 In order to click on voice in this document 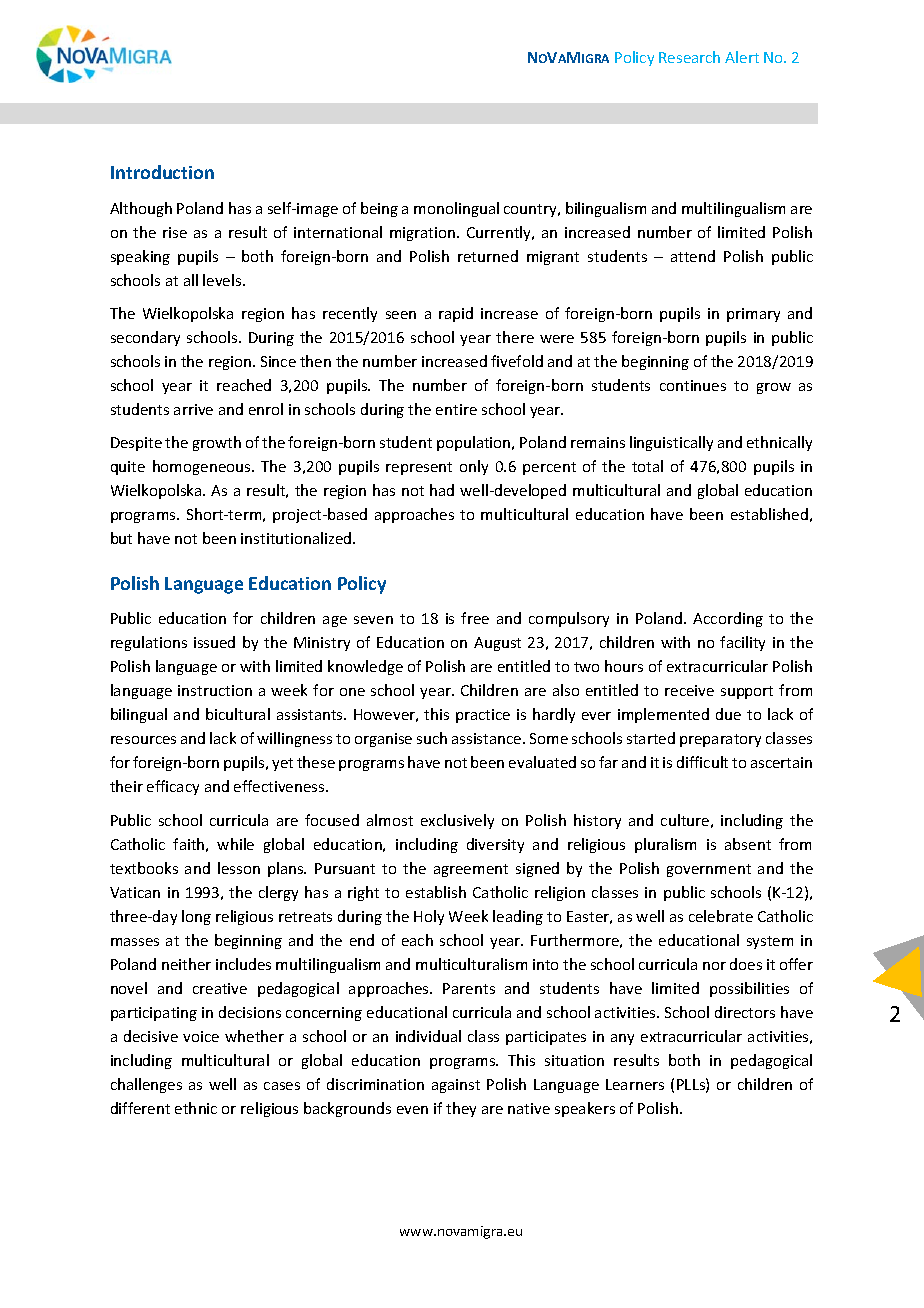, I will do `click(201, 1036)`.
